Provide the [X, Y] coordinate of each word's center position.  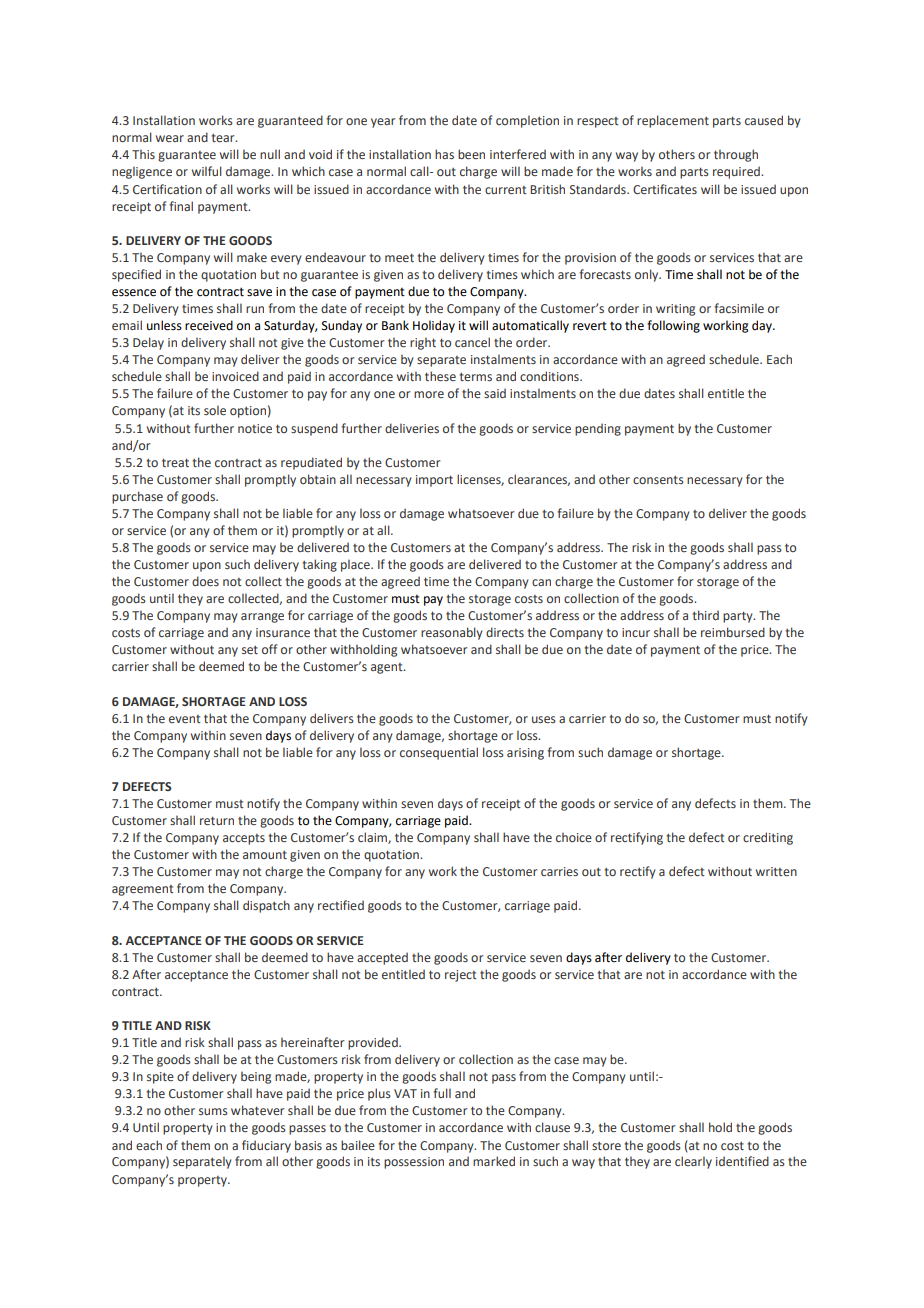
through [736, 155]
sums [213, 1111]
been [471, 154]
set [250, 650]
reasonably [452, 633]
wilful [207, 171]
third [705, 615]
